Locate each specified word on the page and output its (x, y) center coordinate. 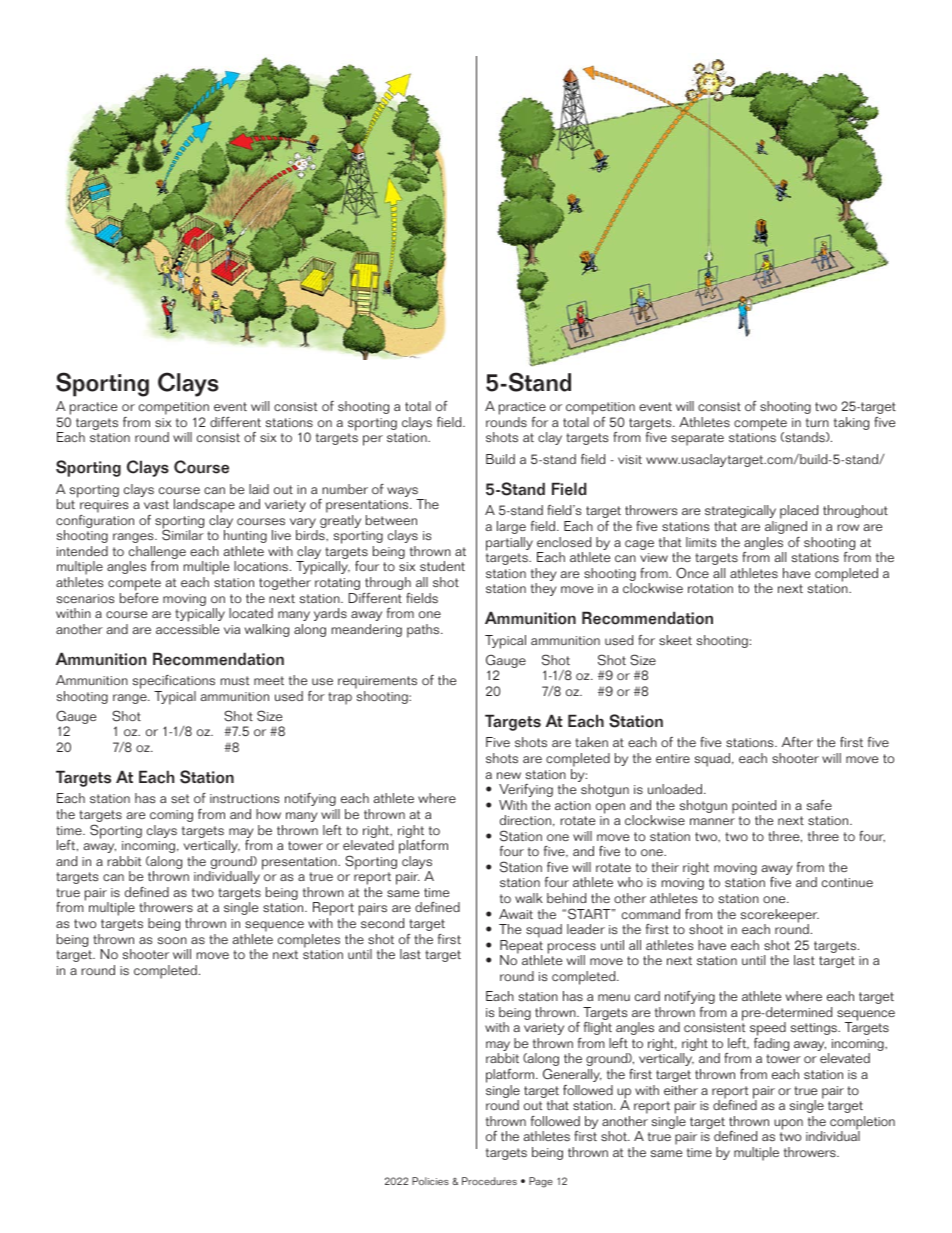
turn (817, 422)
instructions (244, 799)
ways (403, 493)
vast (156, 505)
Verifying (526, 790)
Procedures (489, 1181)
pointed (754, 808)
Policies (430, 1181)
